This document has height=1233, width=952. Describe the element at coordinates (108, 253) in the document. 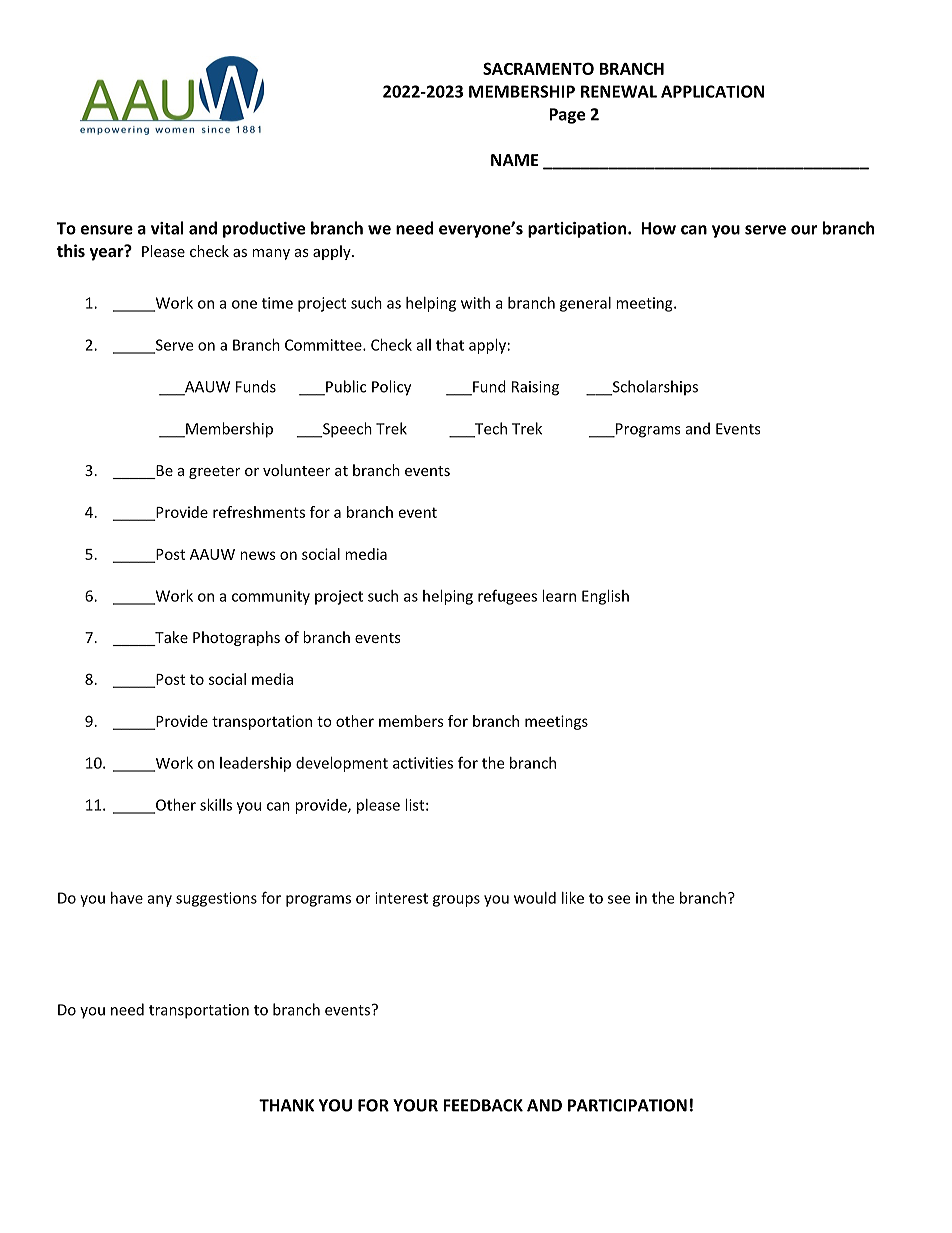

I see `year` at that location.
